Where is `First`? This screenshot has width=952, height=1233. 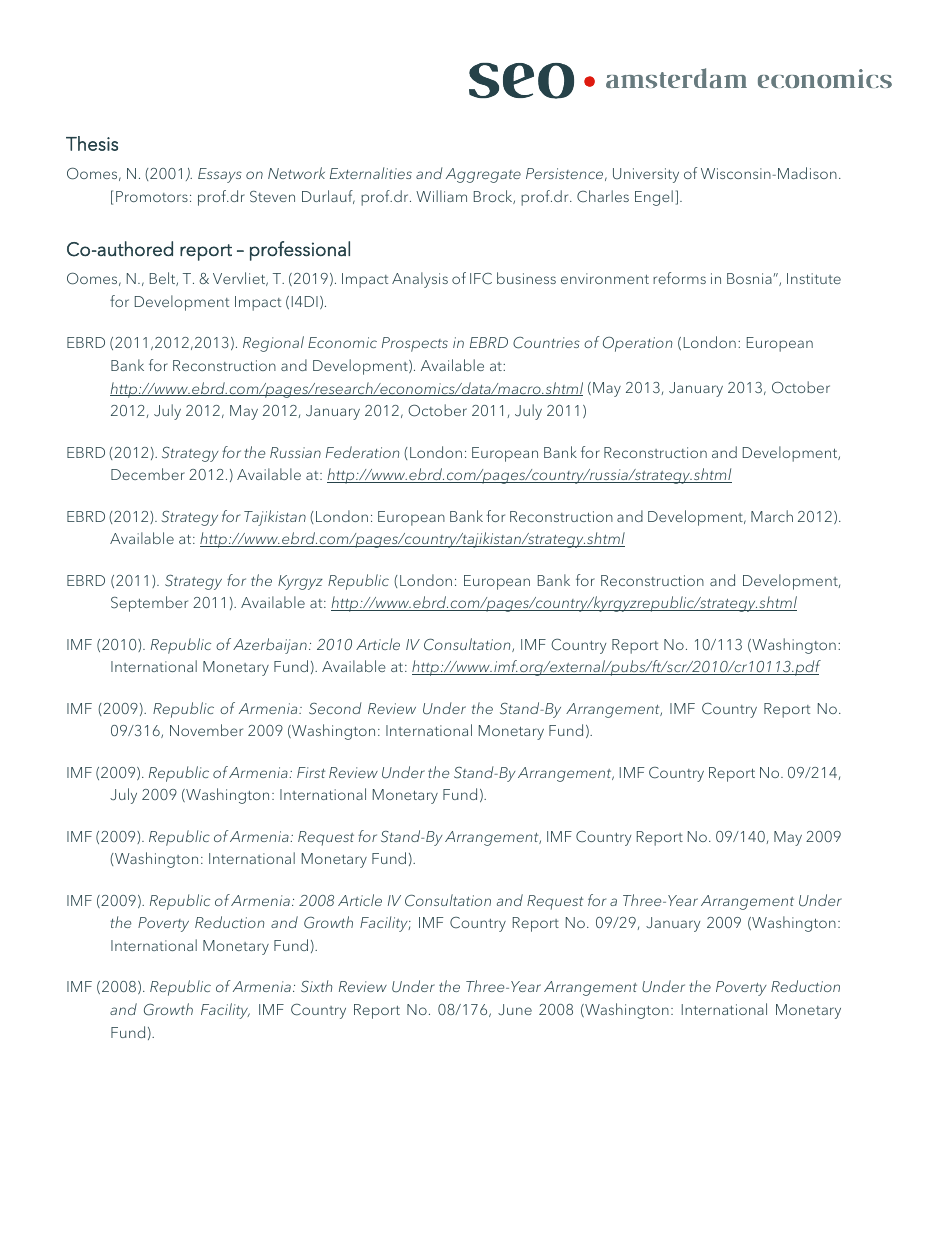
First is located at coordinates (311, 772).
